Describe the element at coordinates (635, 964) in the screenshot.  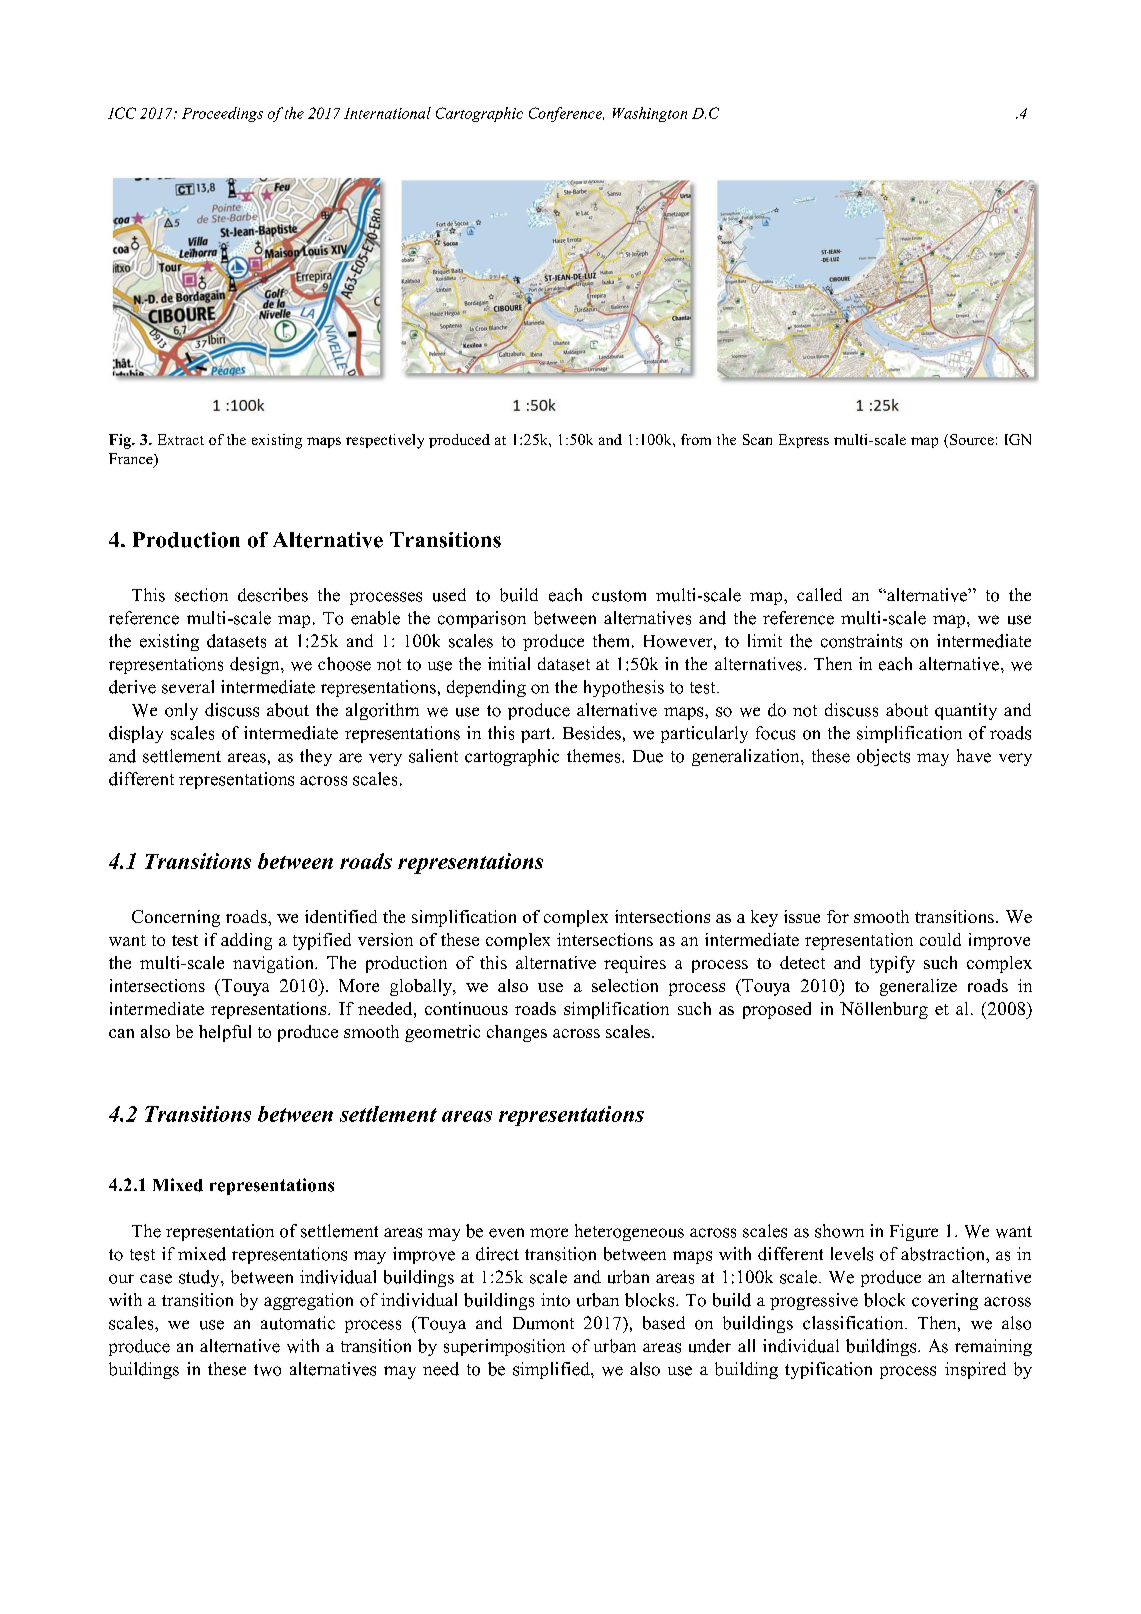
I see `requires` at that location.
